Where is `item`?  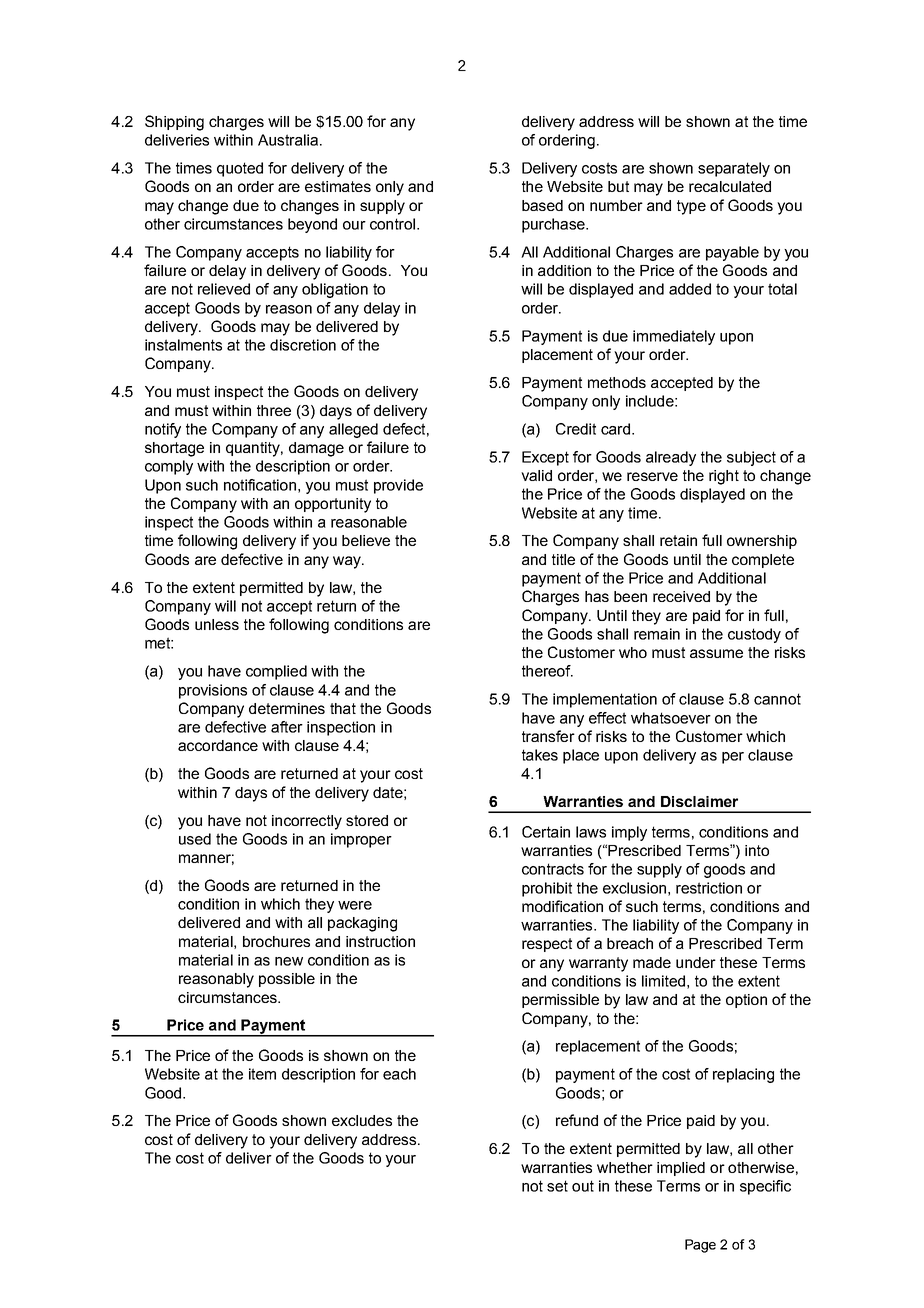
item is located at coordinates (262, 1074).
